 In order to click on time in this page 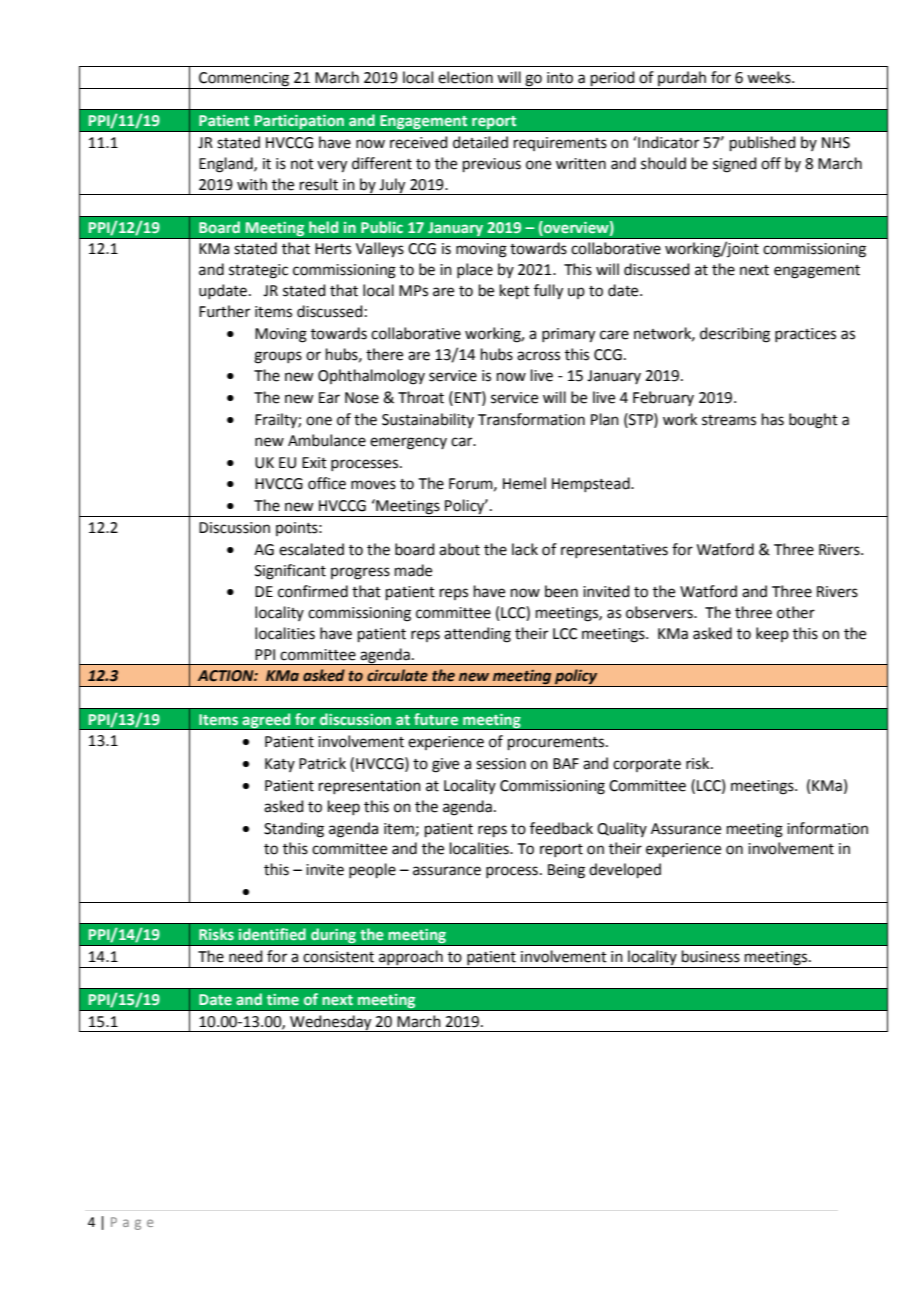, I will do `click(283, 999)`.
